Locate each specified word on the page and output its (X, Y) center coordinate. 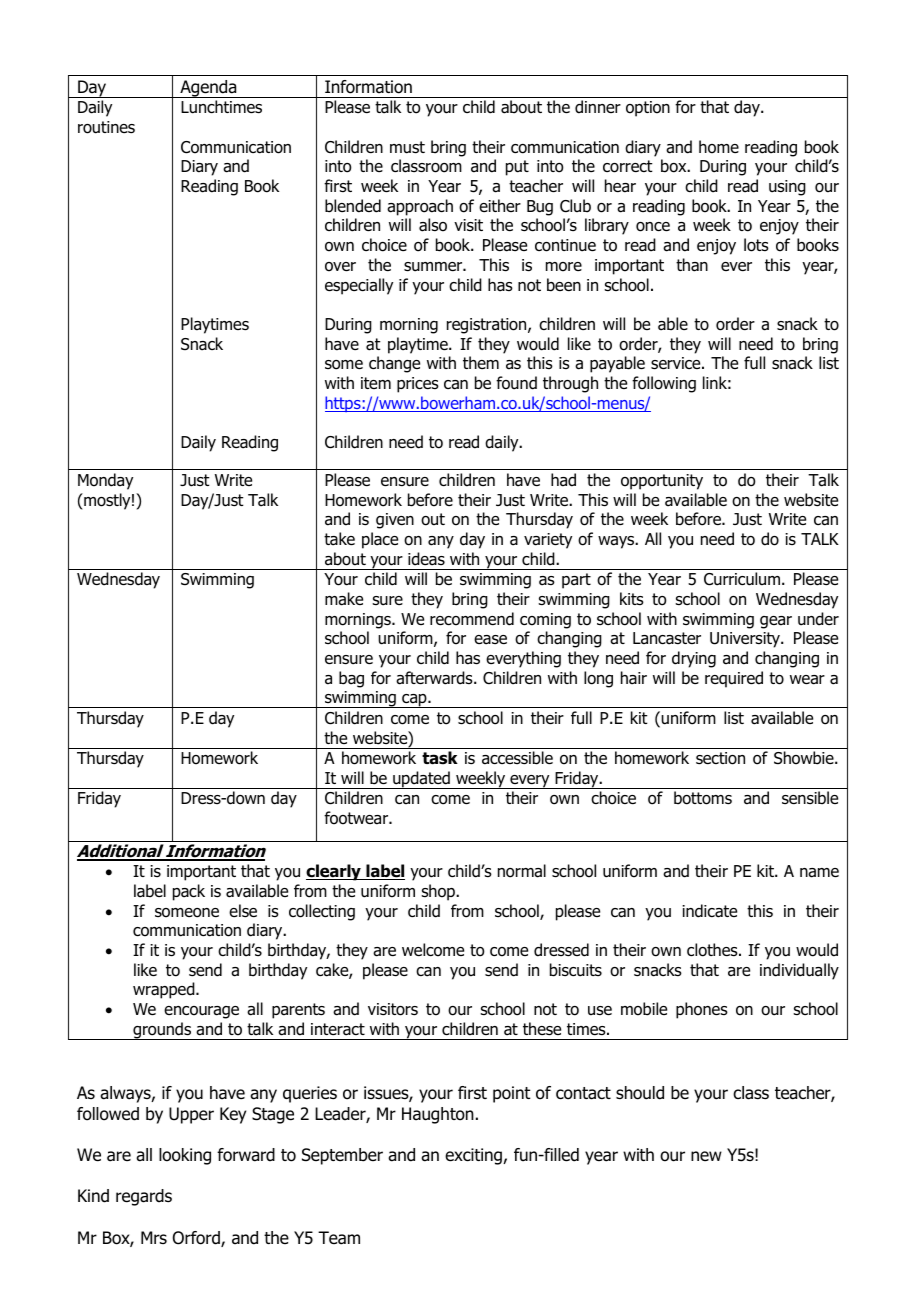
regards (144, 1197)
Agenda (208, 89)
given (395, 521)
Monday (105, 481)
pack (189, 892)
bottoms (703, 798)
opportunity (662, 482)
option (648, 109)
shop (439, 892)
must (407, 147)
